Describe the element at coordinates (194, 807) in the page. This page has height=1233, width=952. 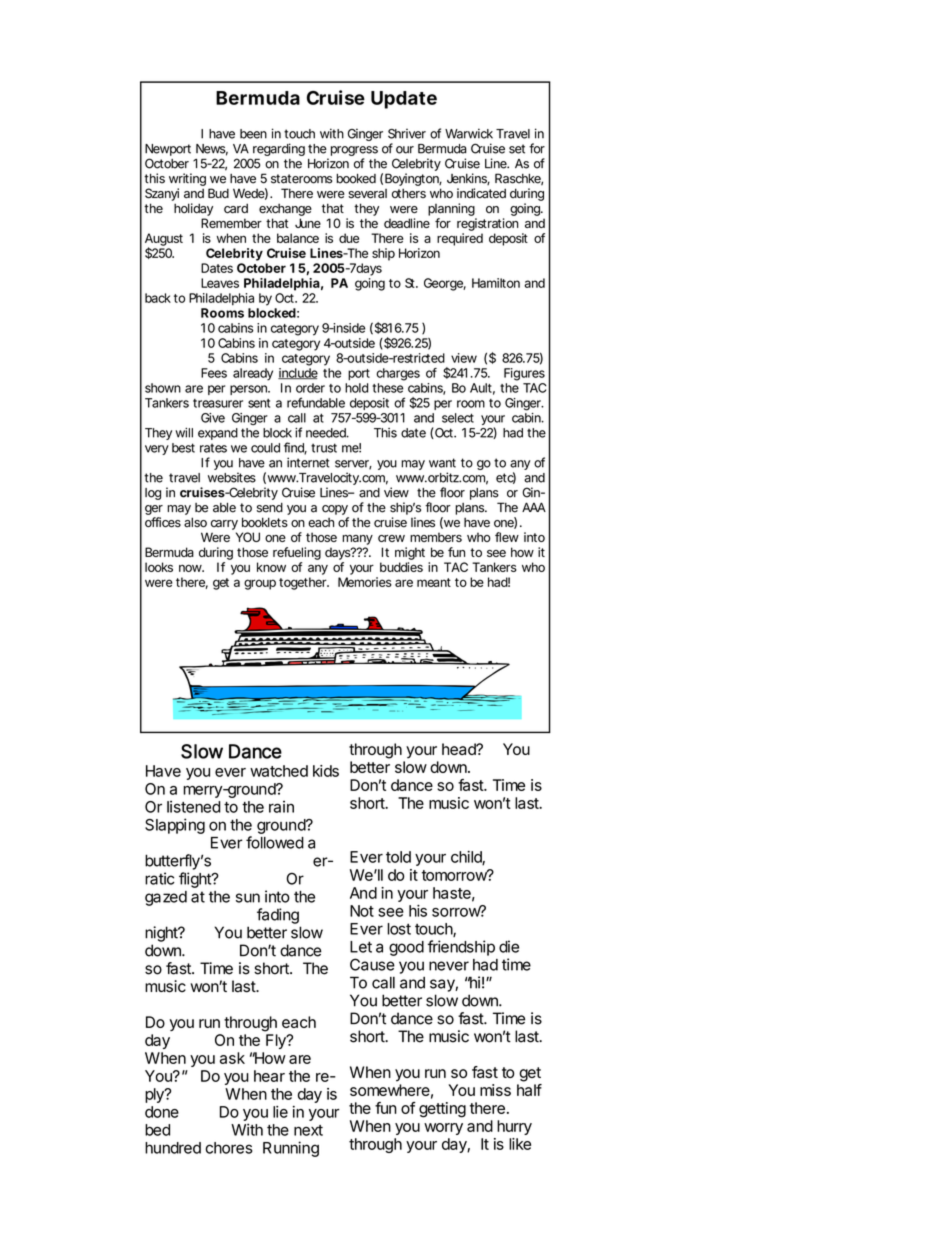
I see `listened` at that location.
